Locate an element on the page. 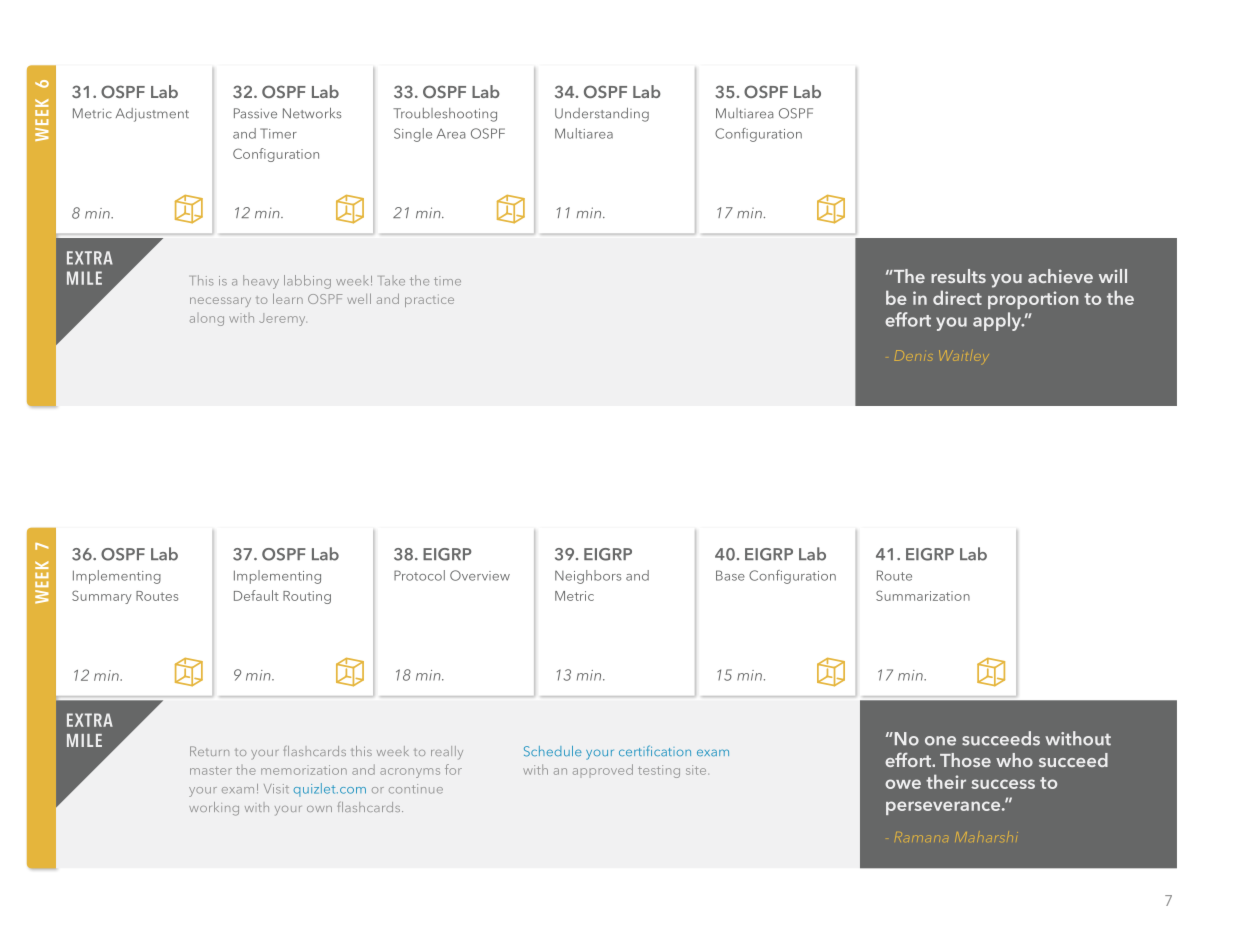 The height and width of the document is (952, 1233). Denis is located at coordinates (914, 355).
